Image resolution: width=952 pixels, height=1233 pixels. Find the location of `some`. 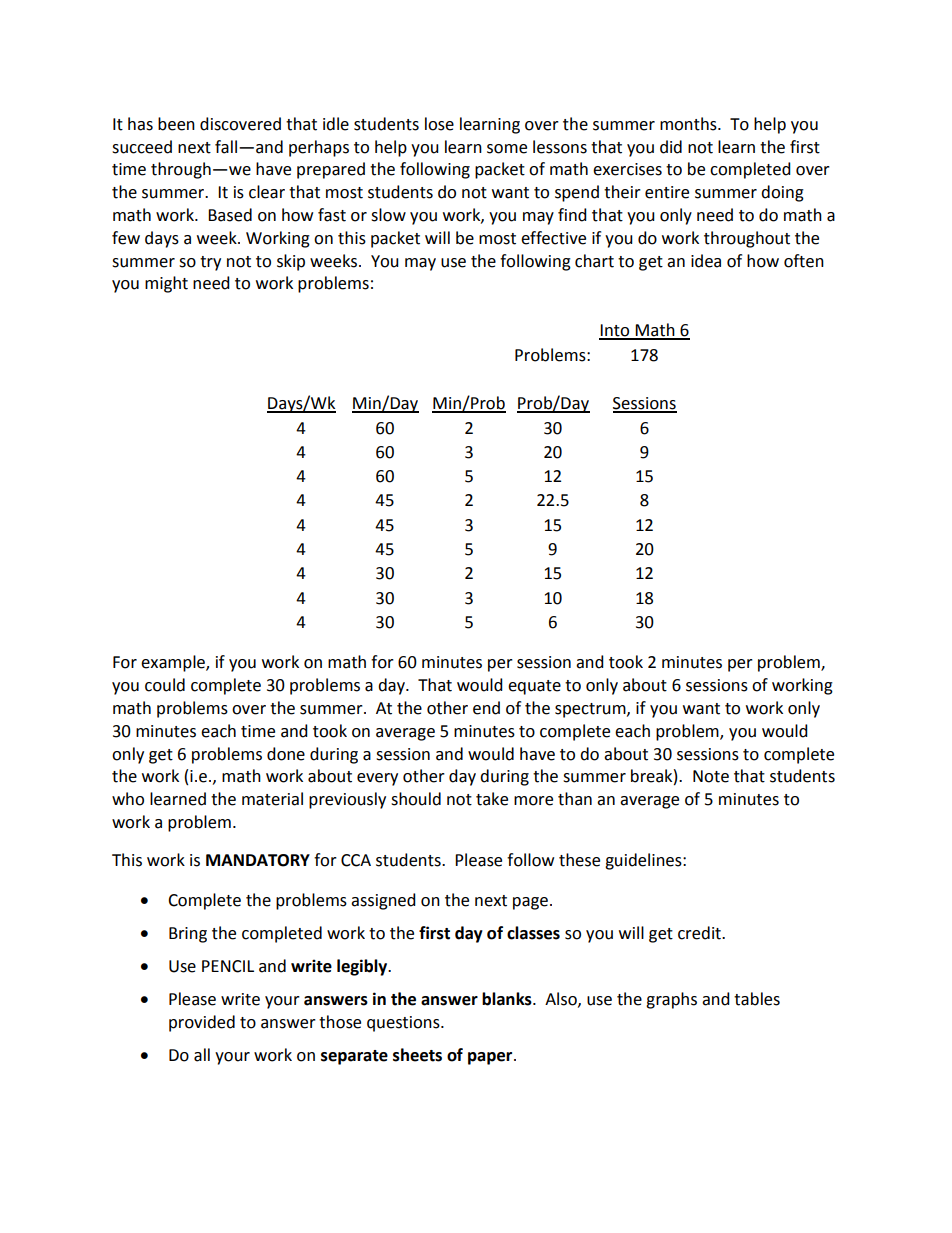

some is located at coordinates (507, 149).
